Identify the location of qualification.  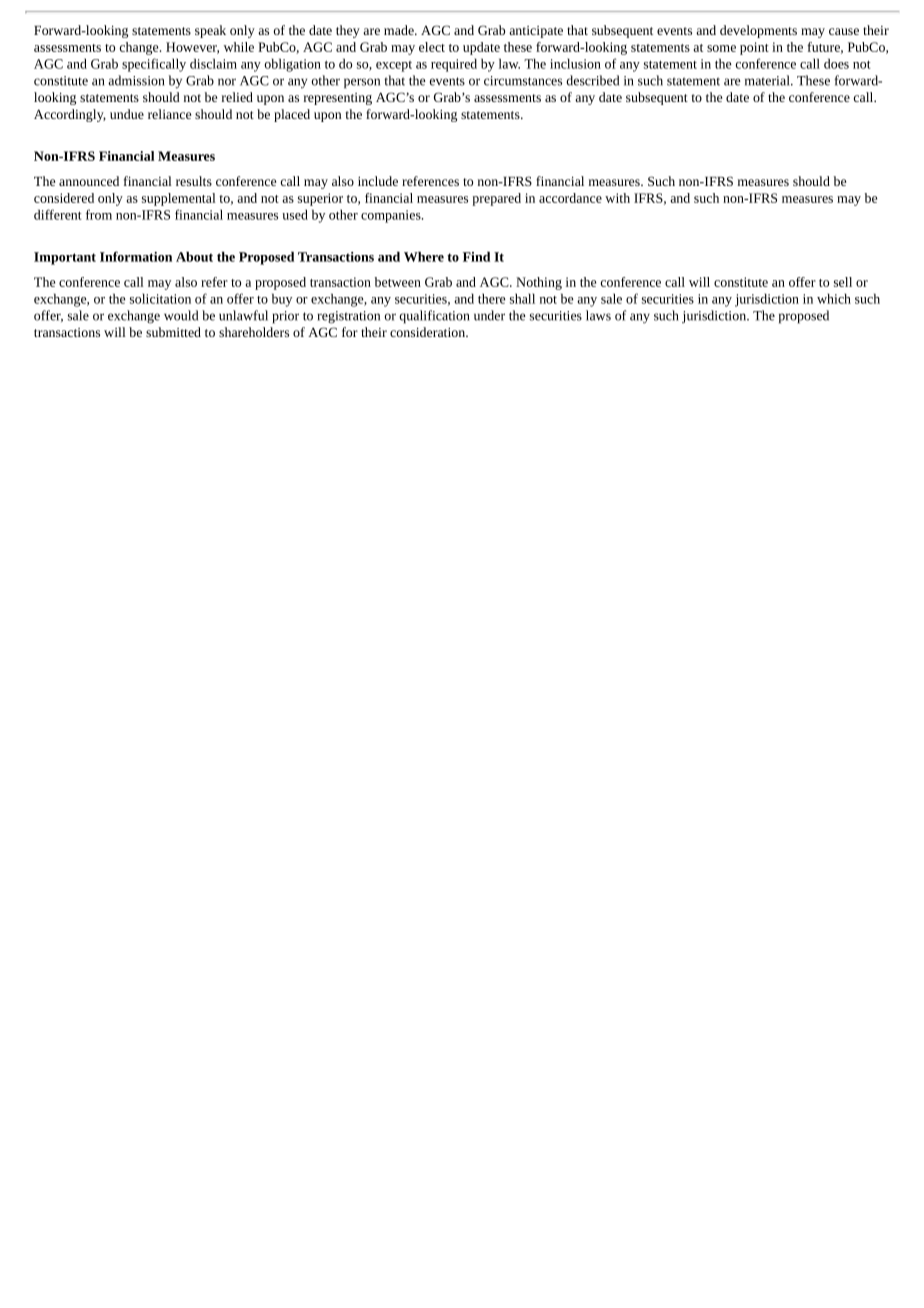
(434, 317).
